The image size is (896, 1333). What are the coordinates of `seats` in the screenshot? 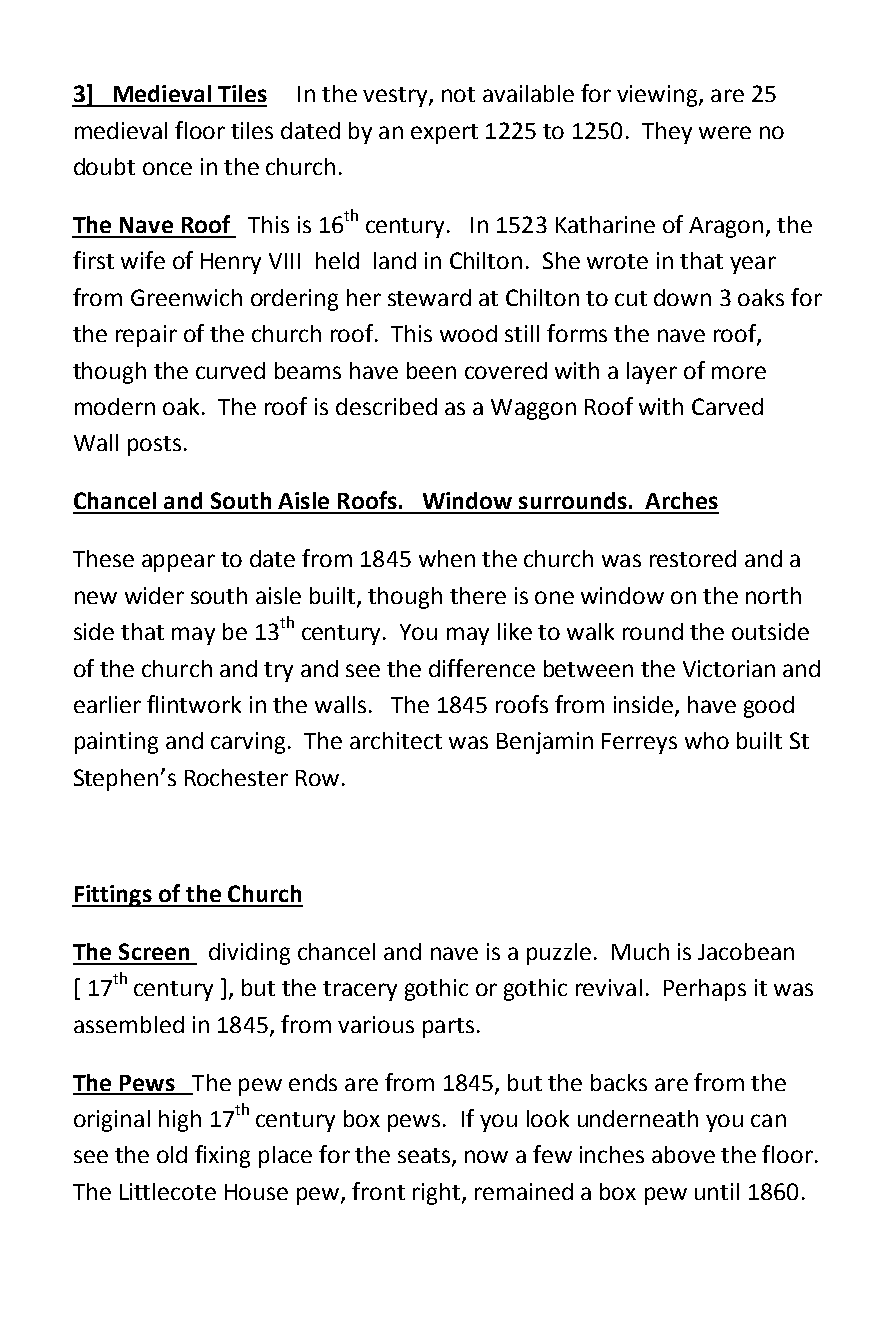 It's located at (424, 1155).
